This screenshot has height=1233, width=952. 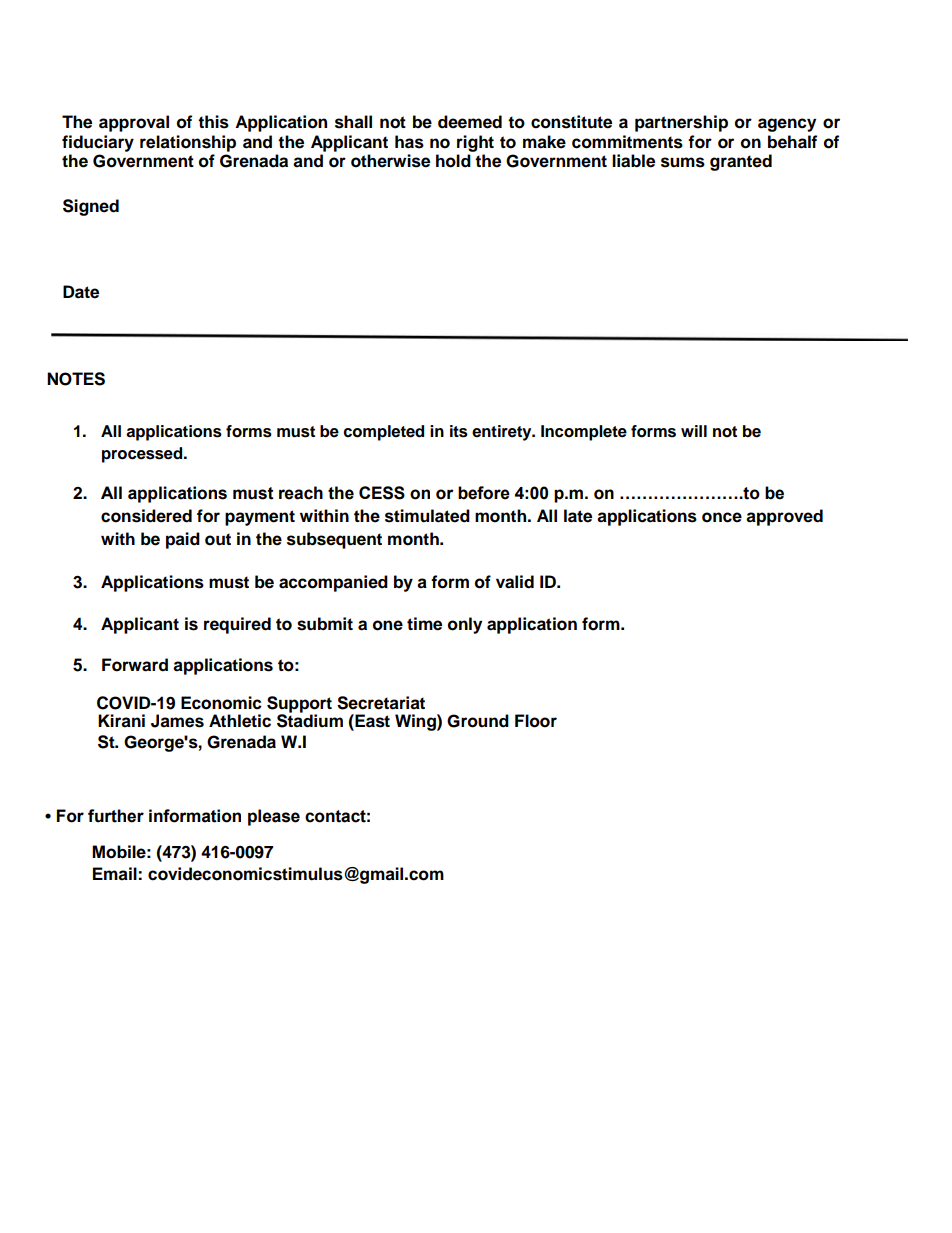 I want to click on will, so click(x=694, y=431).
